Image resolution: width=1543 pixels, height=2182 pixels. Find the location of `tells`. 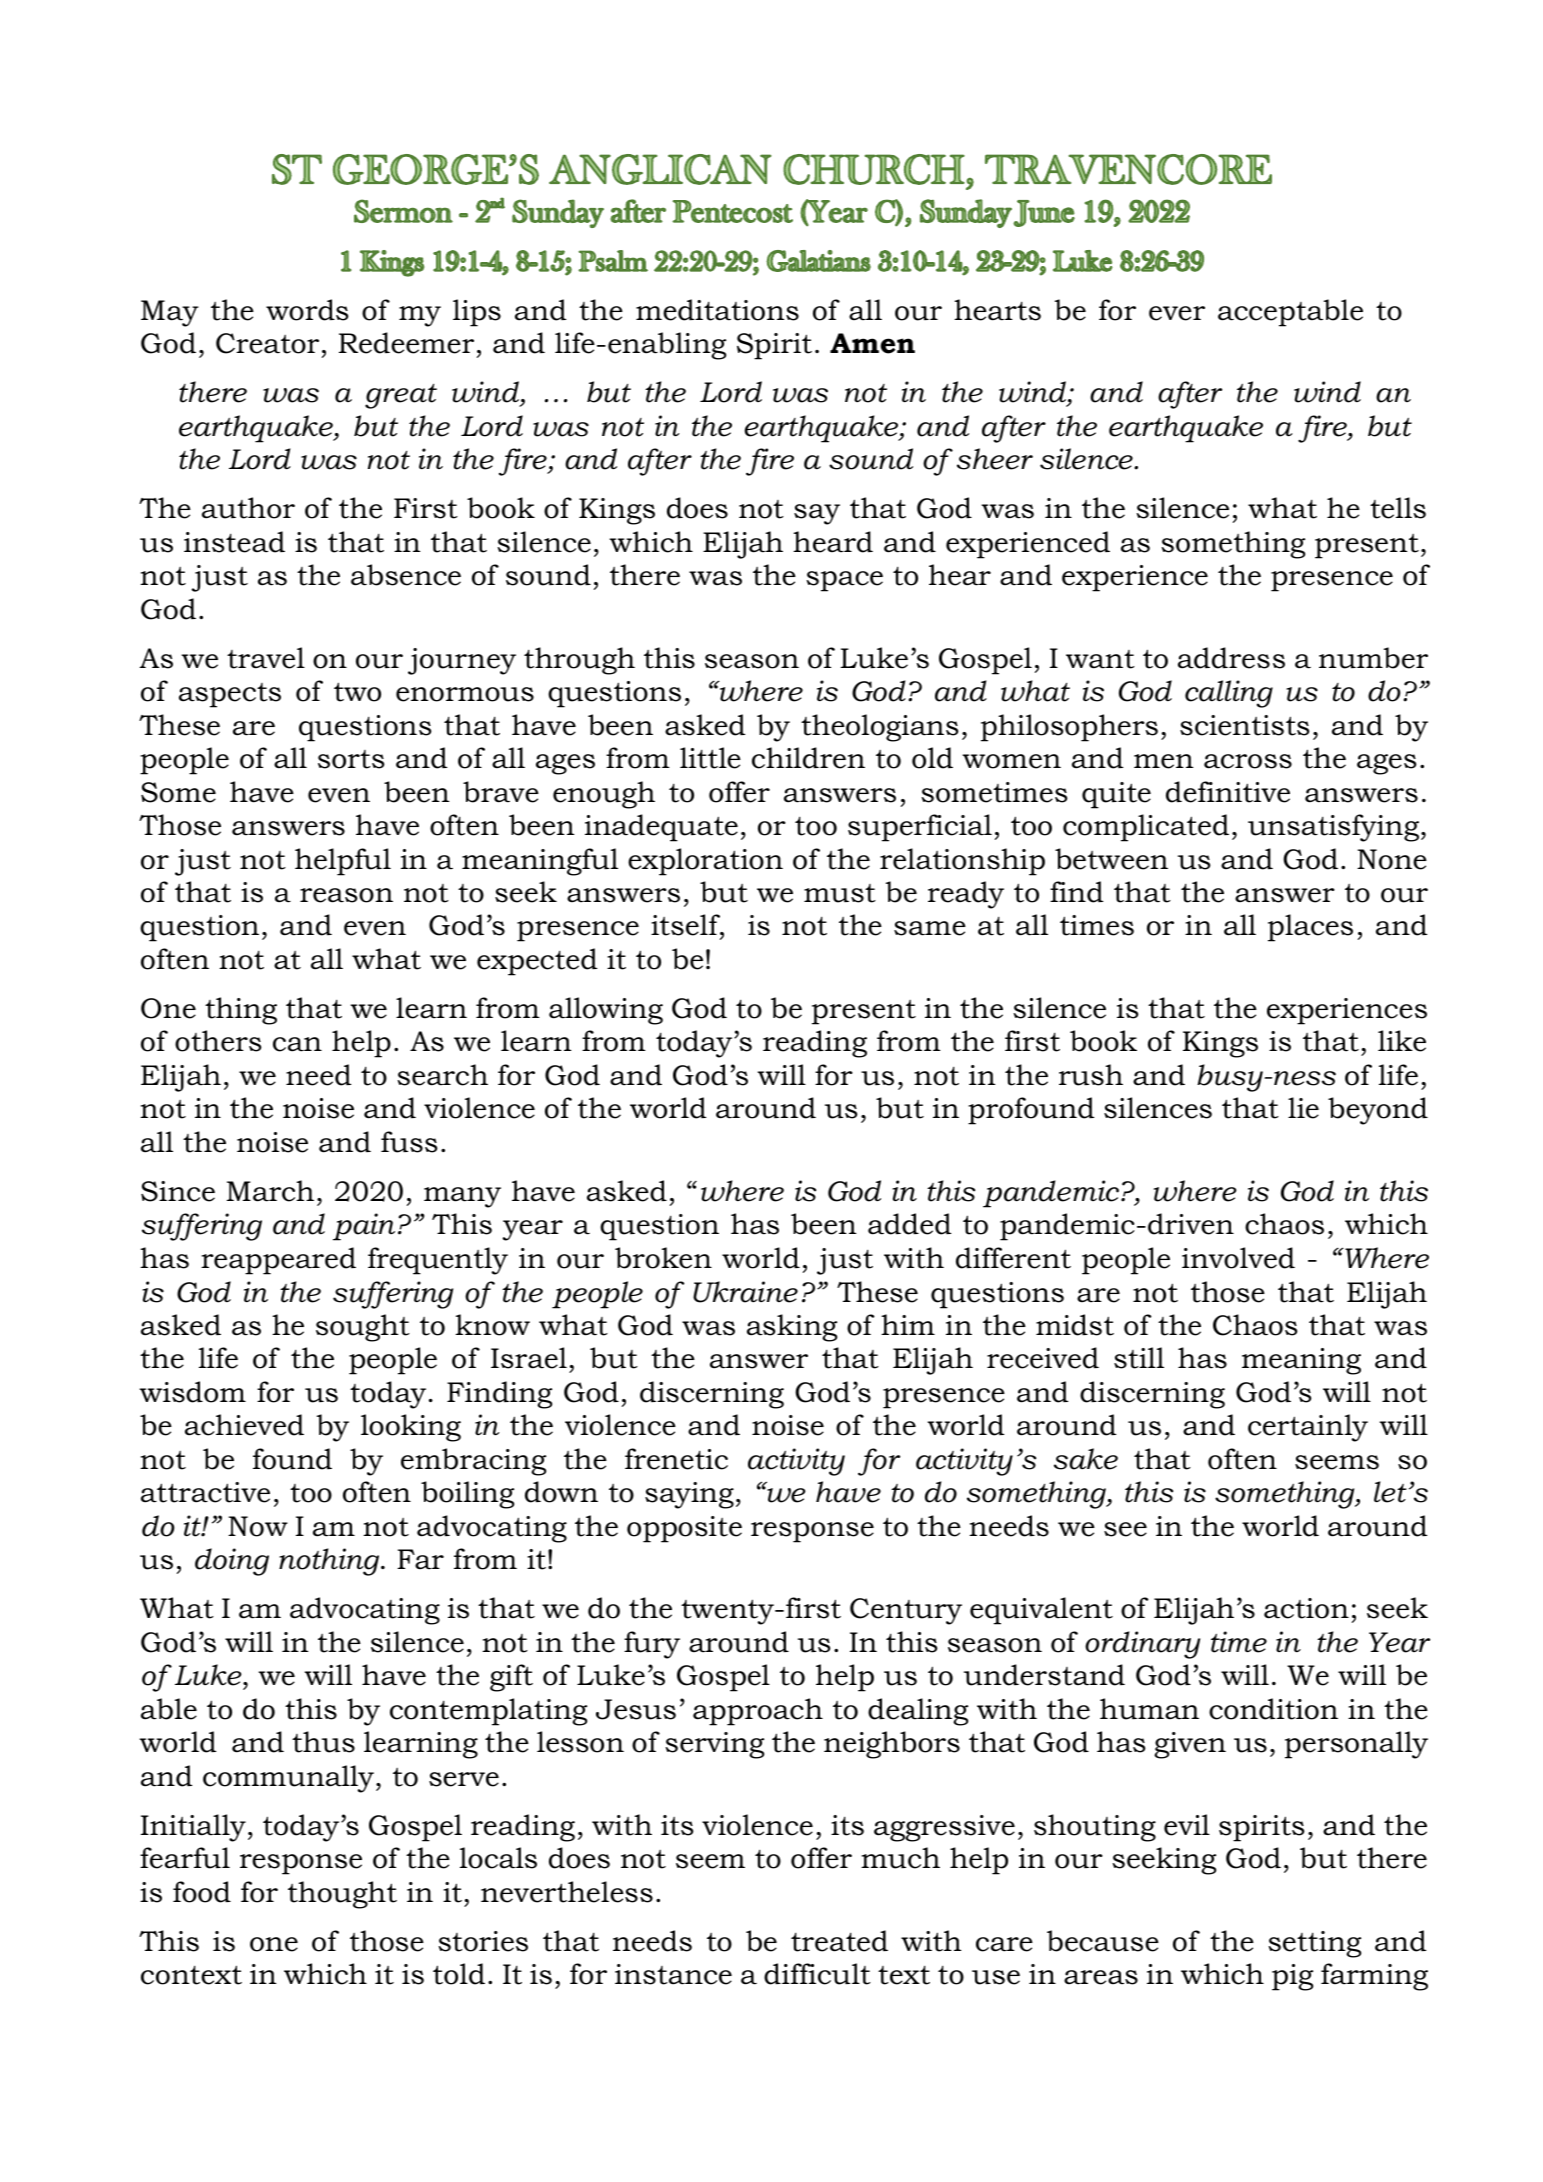

tells is located at coordinates (1398, 508).
